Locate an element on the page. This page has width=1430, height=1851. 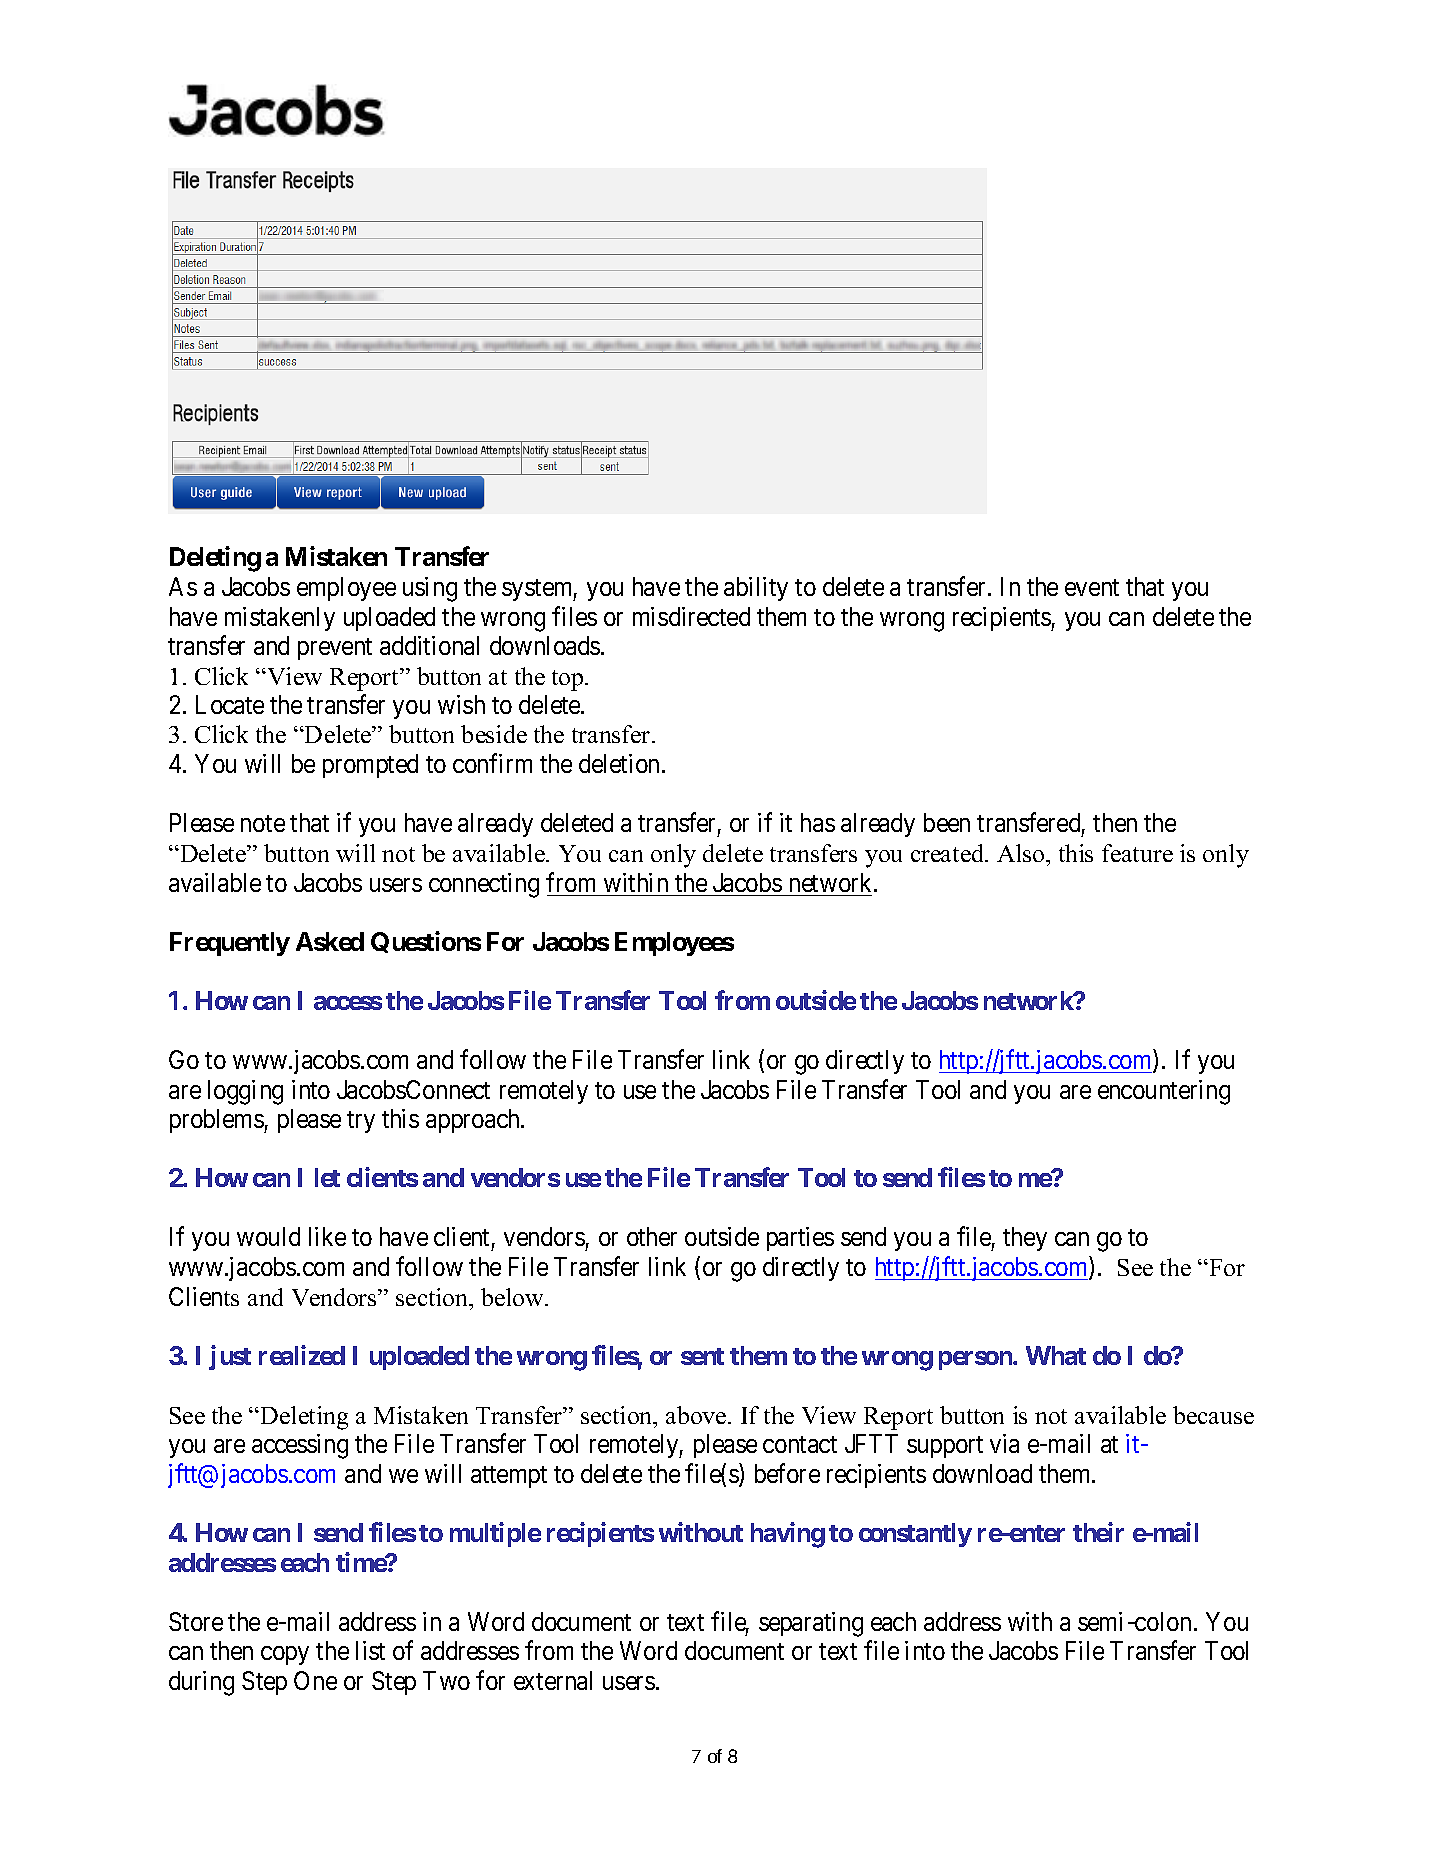
What is located at coordinates (1056, 1355).
